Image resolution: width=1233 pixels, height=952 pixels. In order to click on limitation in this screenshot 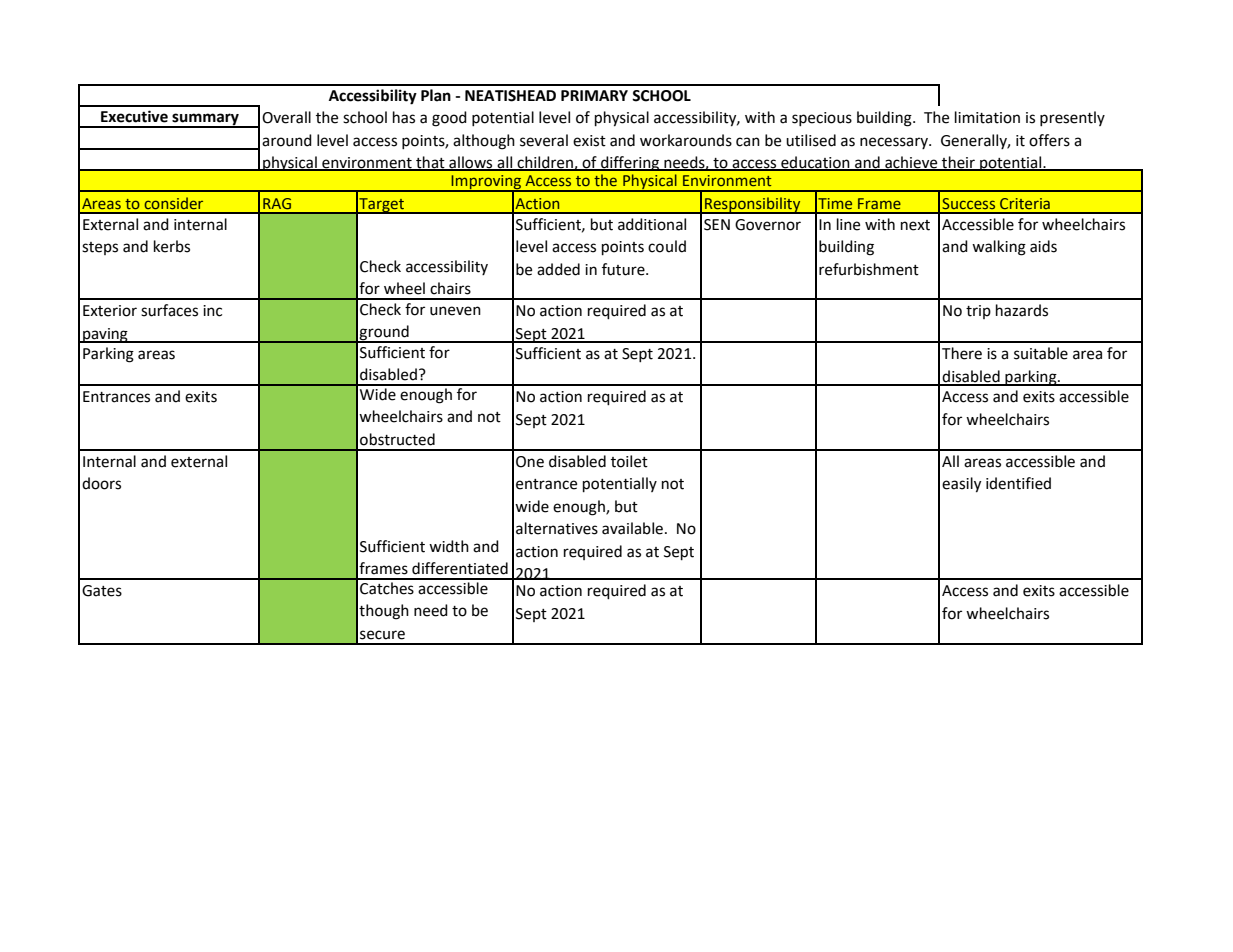, I will do `click(987, 117)`.
